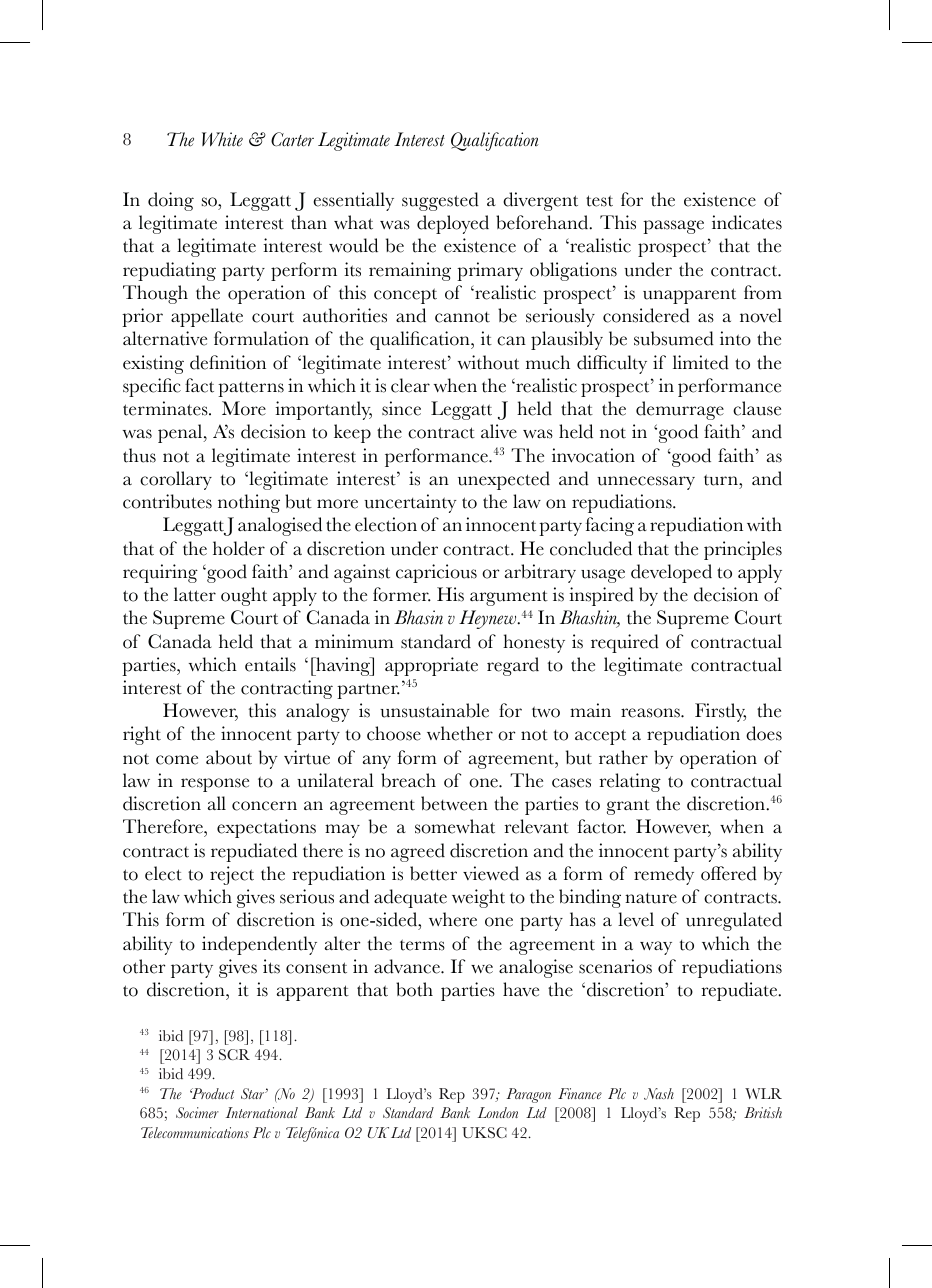 Image resolution: width=932 pixels, height=1288 pixels. I want to click on suggested, so click(440, 201).
